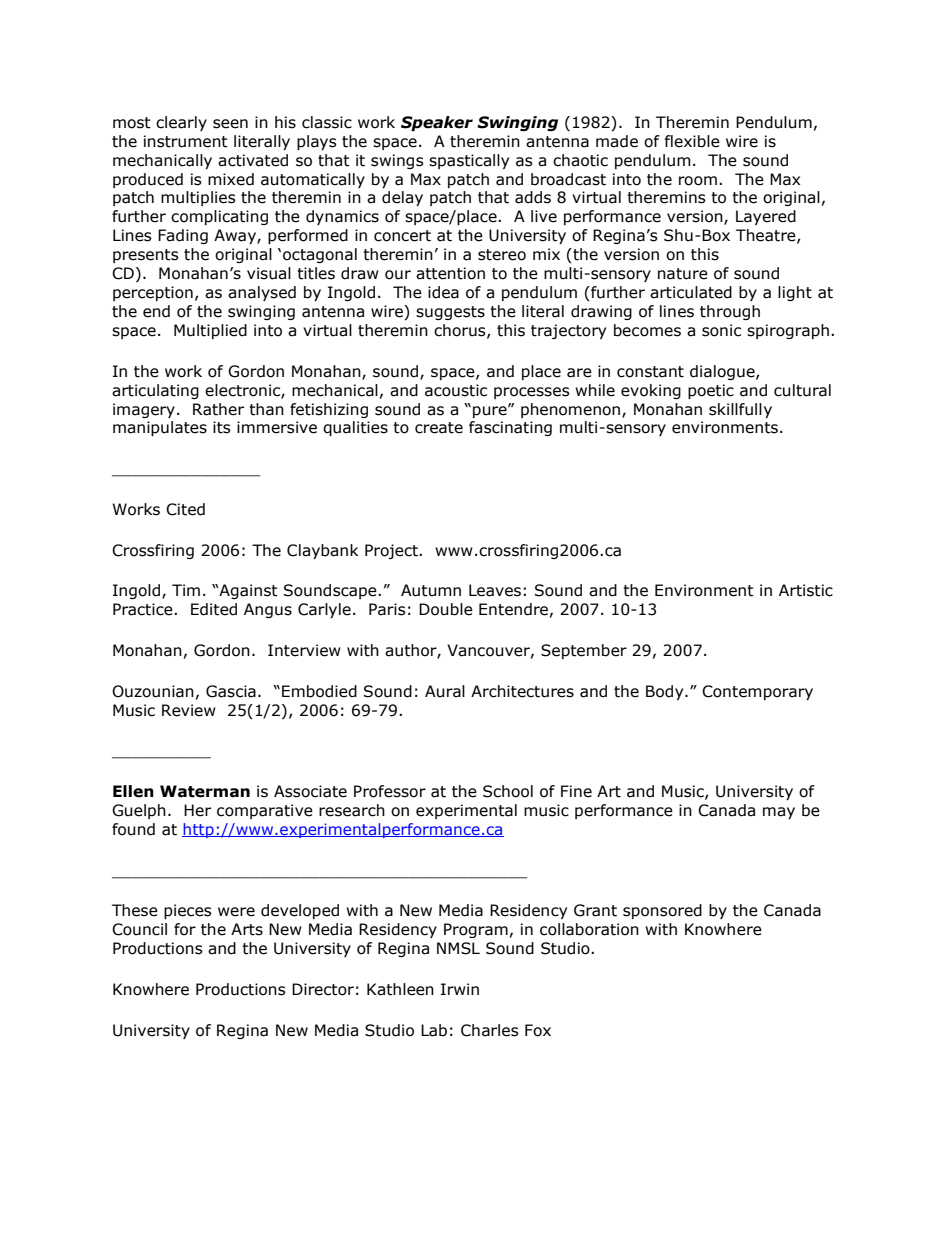 Image resolution: width=952 pixels, height=1233 pixels. Describe the element at coordinates (445, 691) in the page. I see `Aural` at that location.
